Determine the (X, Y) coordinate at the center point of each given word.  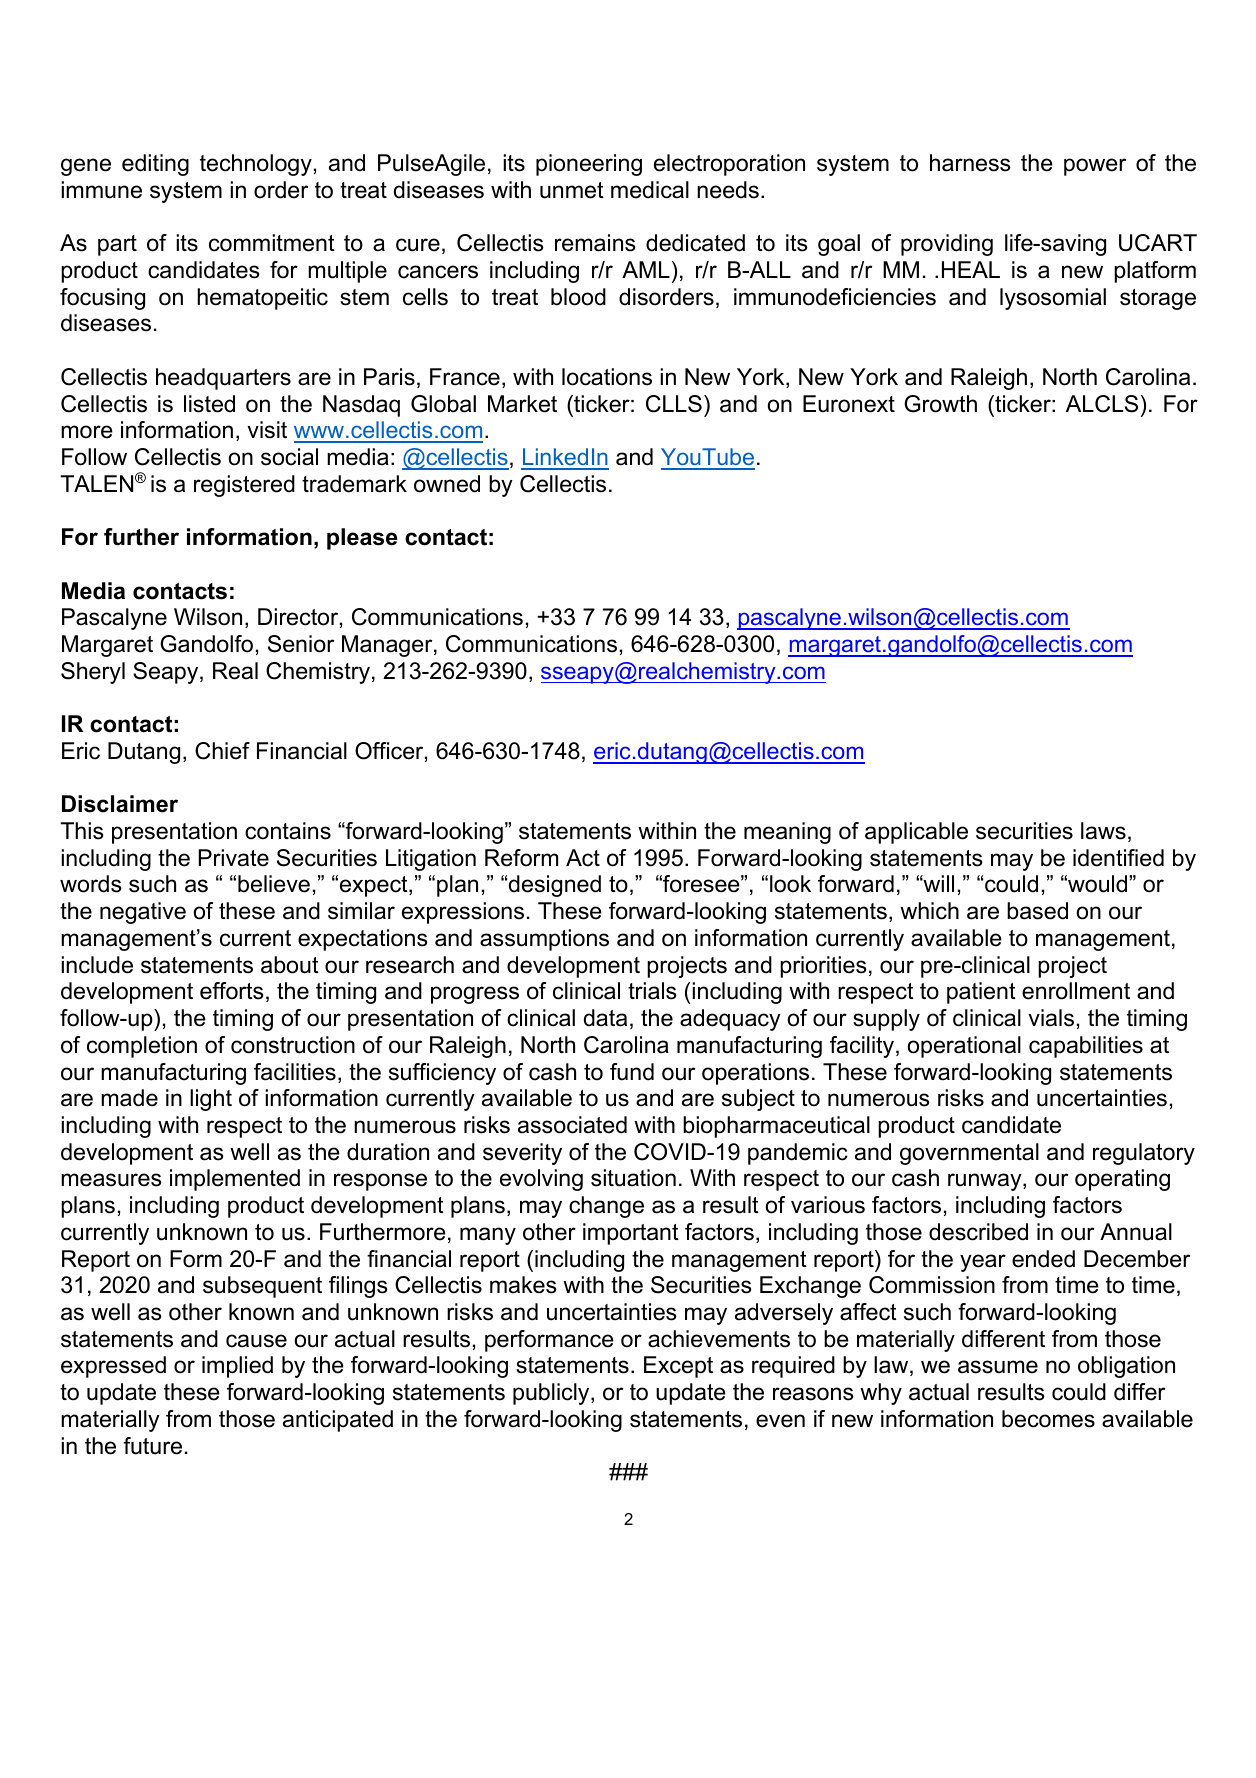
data (605, 1018)
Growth (940, 404)
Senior (301, 644)
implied (237, 1367)
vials (1051, 1018)
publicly (552, 1394)
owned (447, 484)
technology (256, 165)
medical (650, 190)
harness (970, 163)
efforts (232, 991)
